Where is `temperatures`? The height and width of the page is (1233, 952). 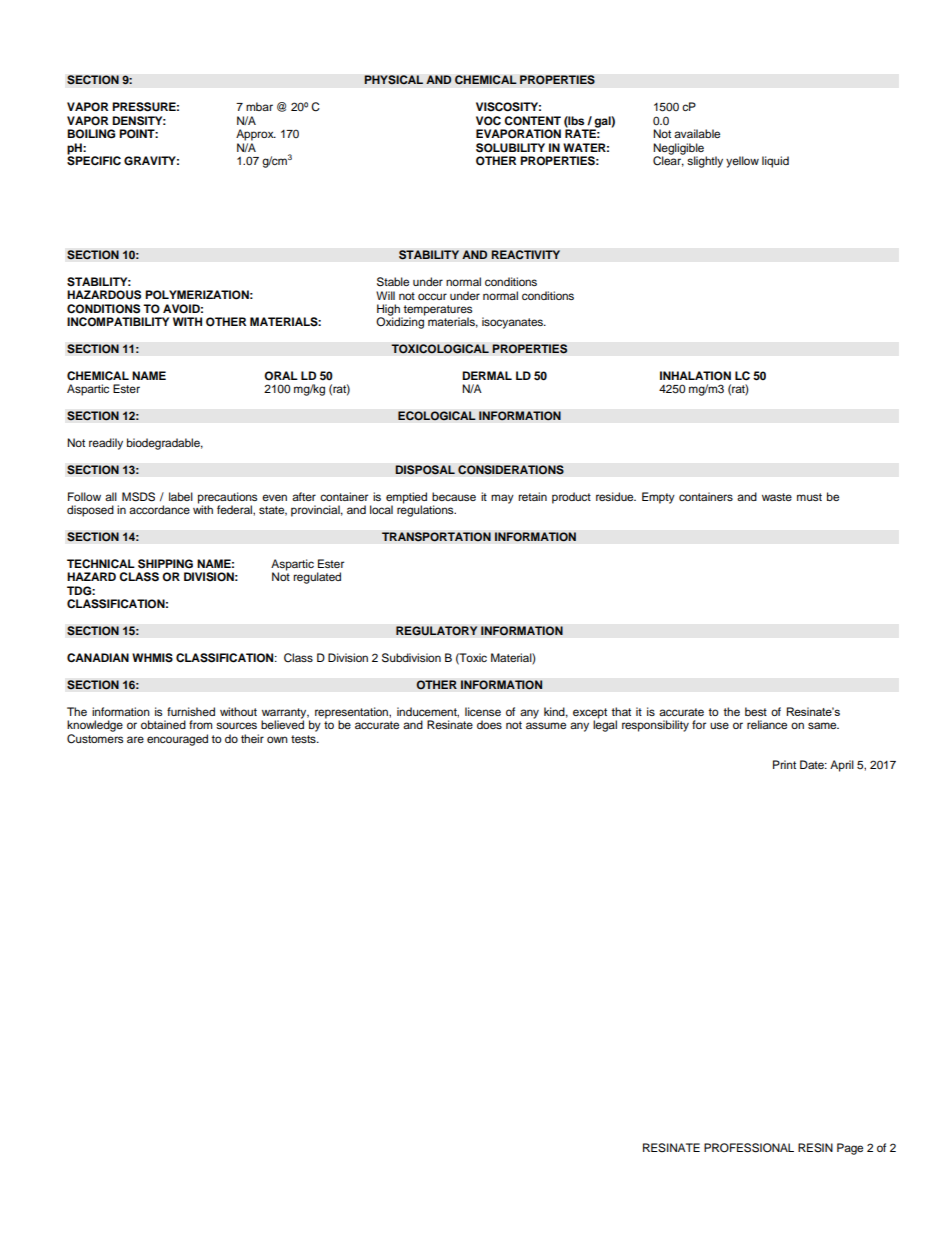
temperatures is located at coordinates (437, 311).
